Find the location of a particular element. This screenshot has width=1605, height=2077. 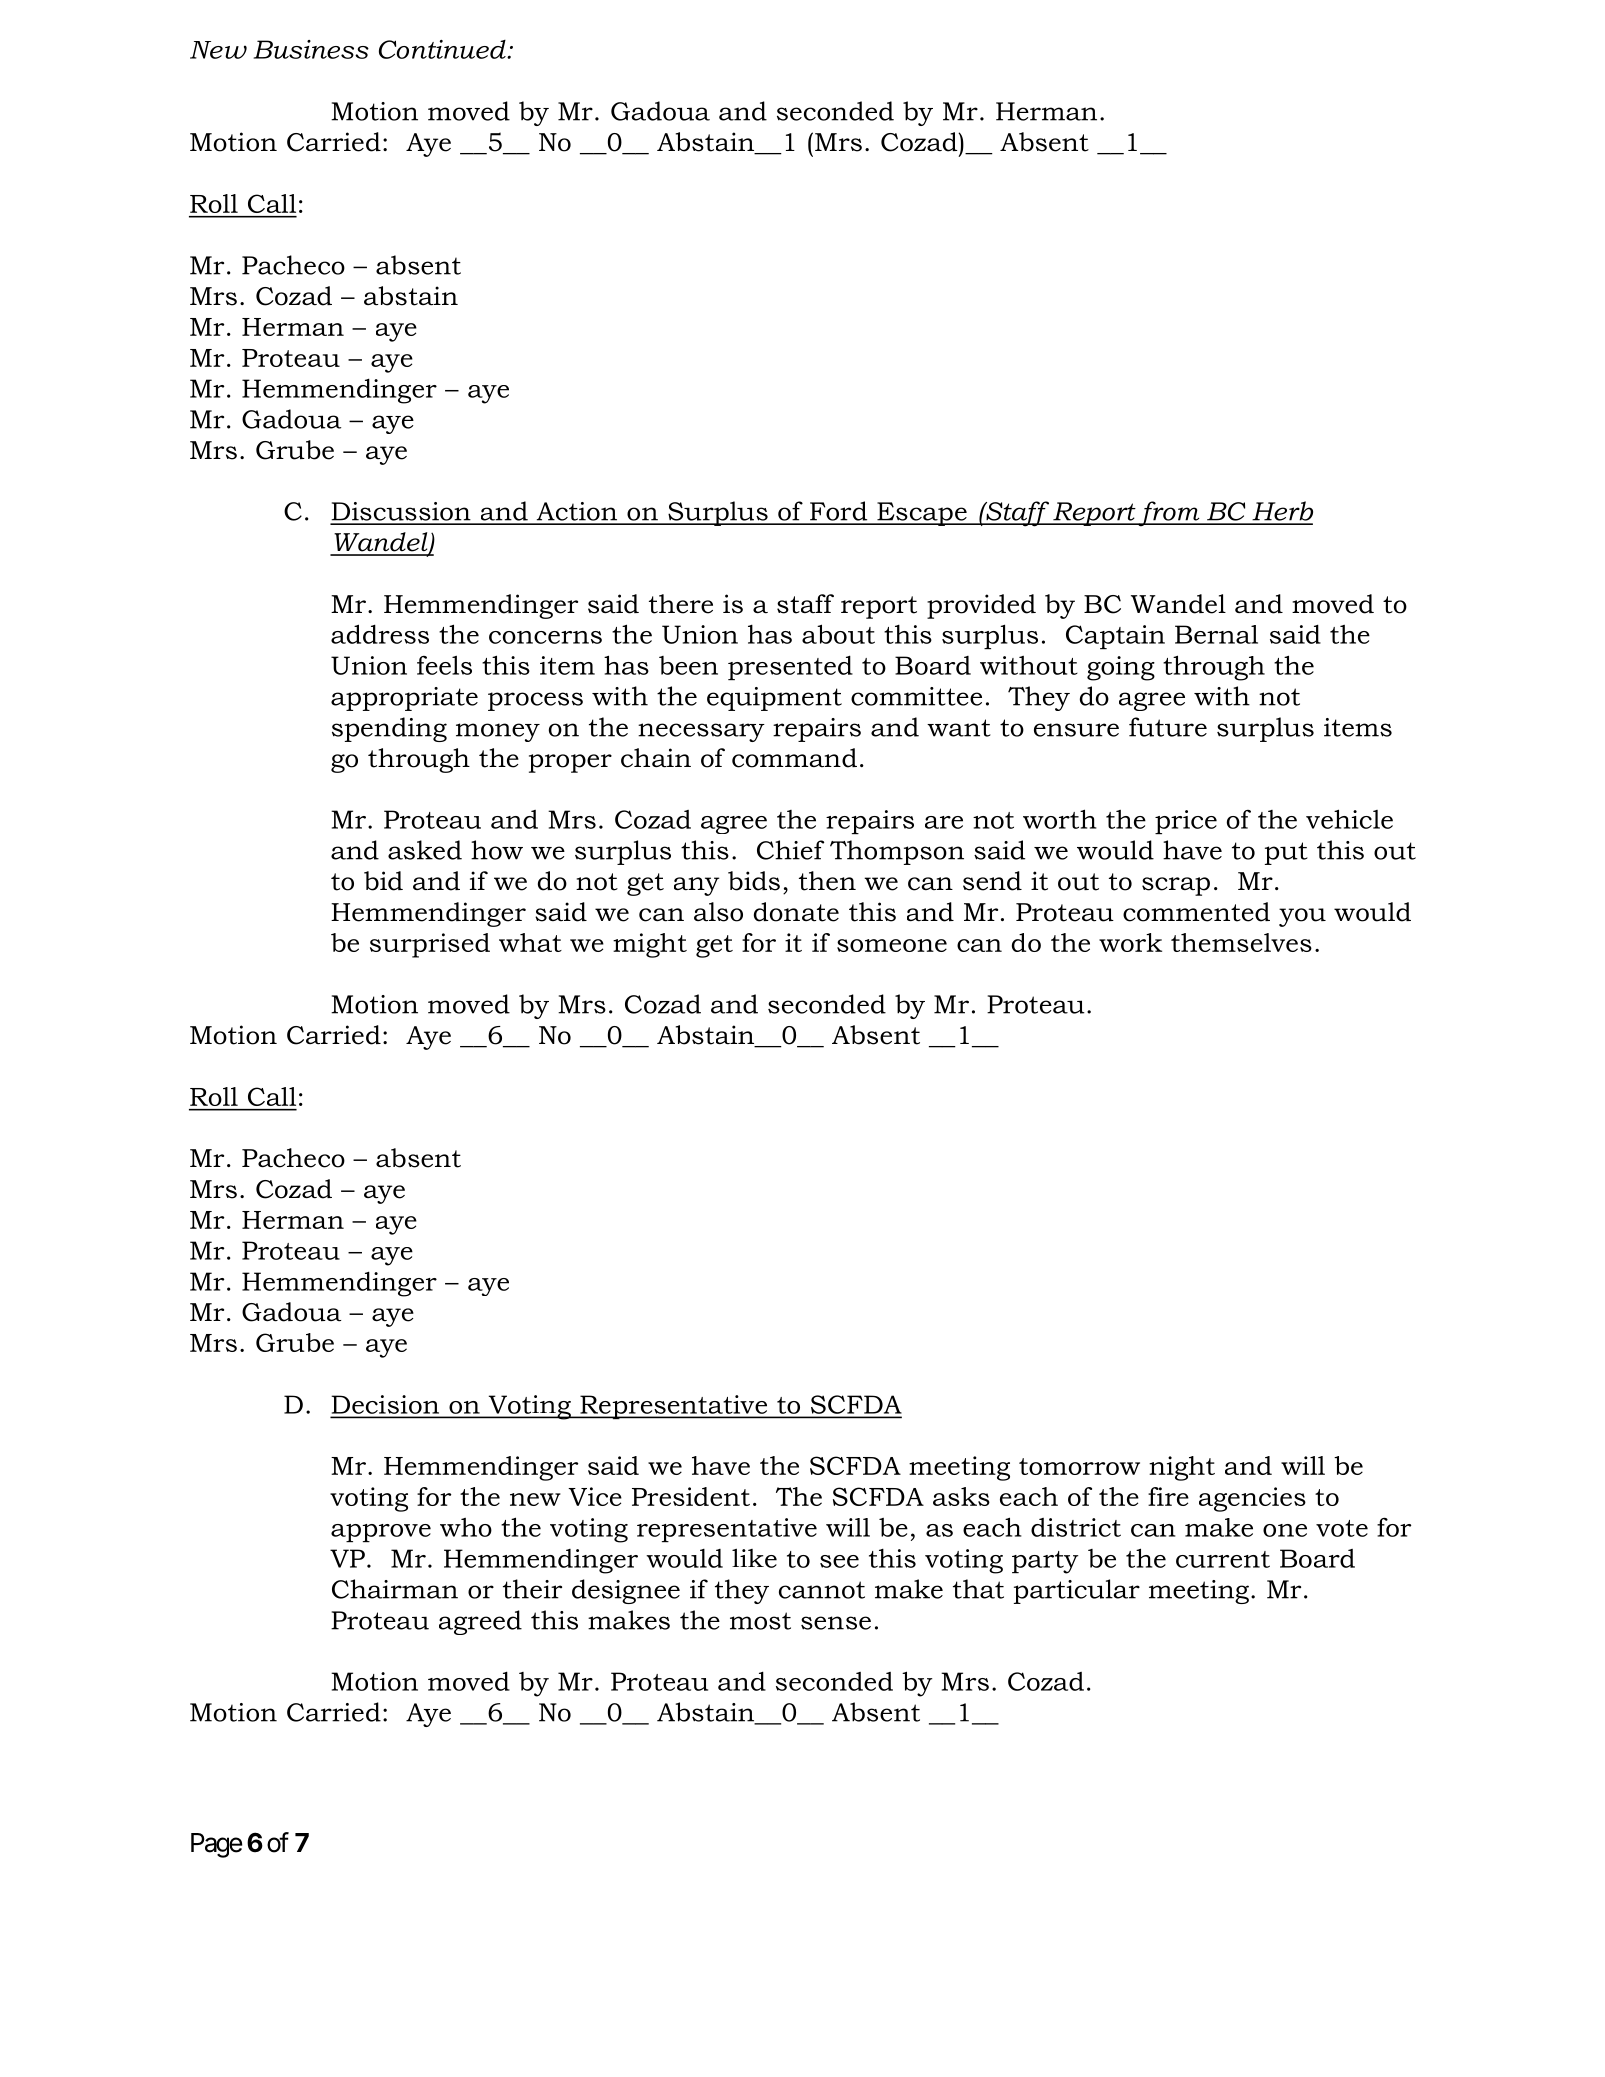

Escape is located at coordinates (922, 514).
